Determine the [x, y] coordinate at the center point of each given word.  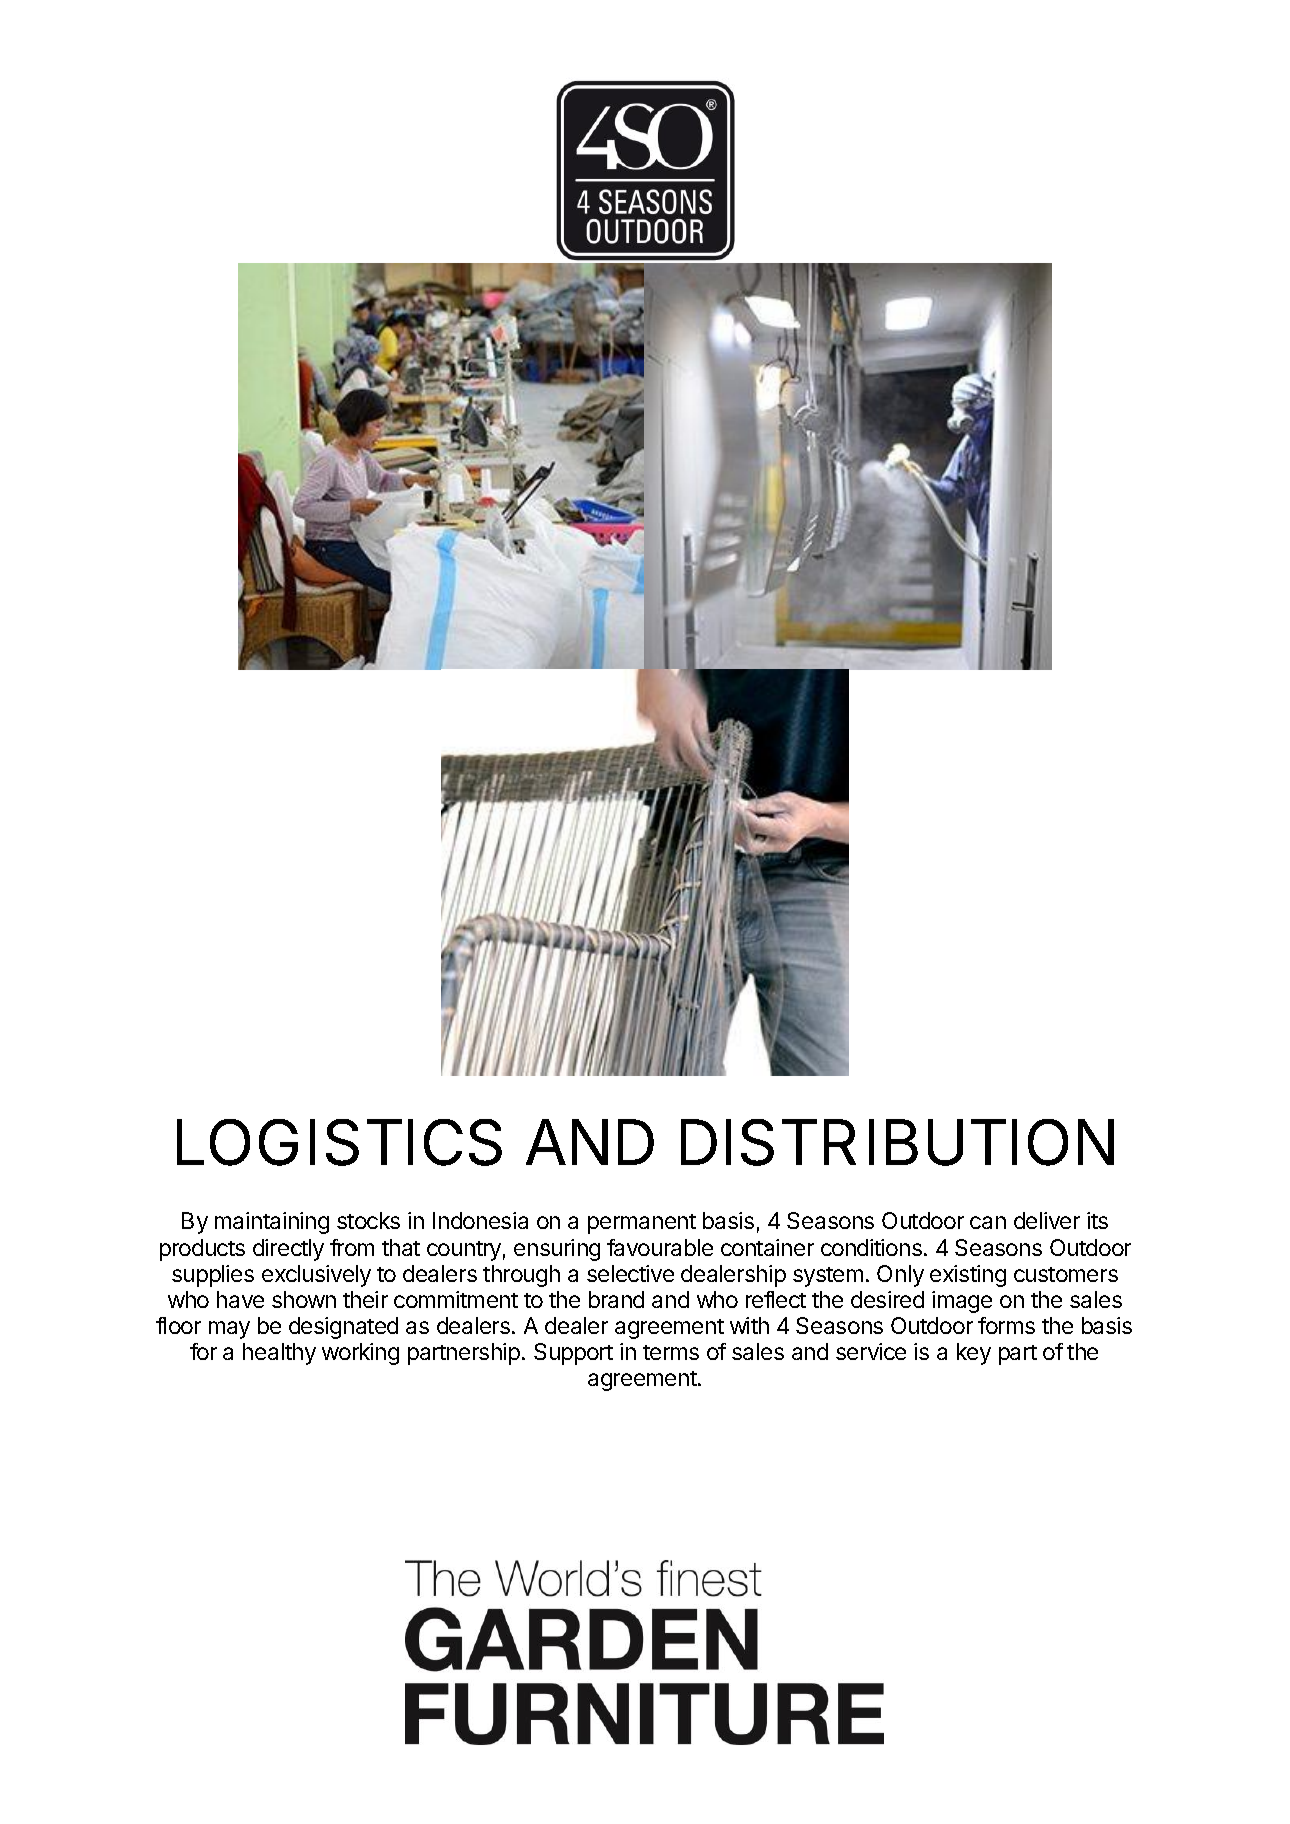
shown [304, 1299]
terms [671, 1352]
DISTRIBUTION [897, 1142]
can [988, 1222]
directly [288, 1250]
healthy [279, 1354]
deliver [1047, 1220]
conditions [871, 1247]
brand [616, 1299]
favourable [660, 1247]
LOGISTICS [339, 1142]
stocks [368, 1220]
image [962, 1302]
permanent [642, 1224]
